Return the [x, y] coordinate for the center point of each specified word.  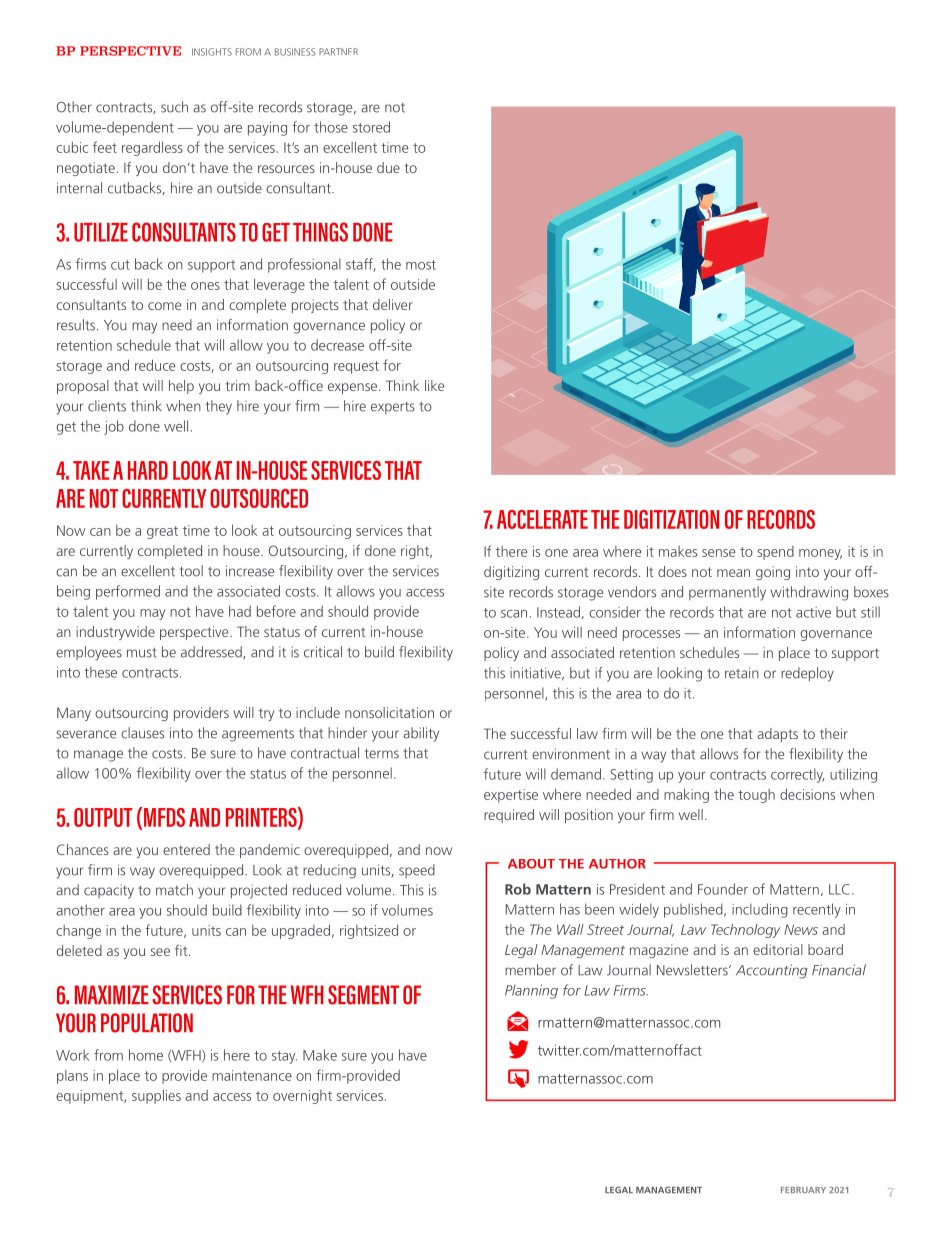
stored [371, 127]
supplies [156, 1096]
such [174, 107]
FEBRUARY [803, 1190]
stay [284, 1057]
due [388, 167]
